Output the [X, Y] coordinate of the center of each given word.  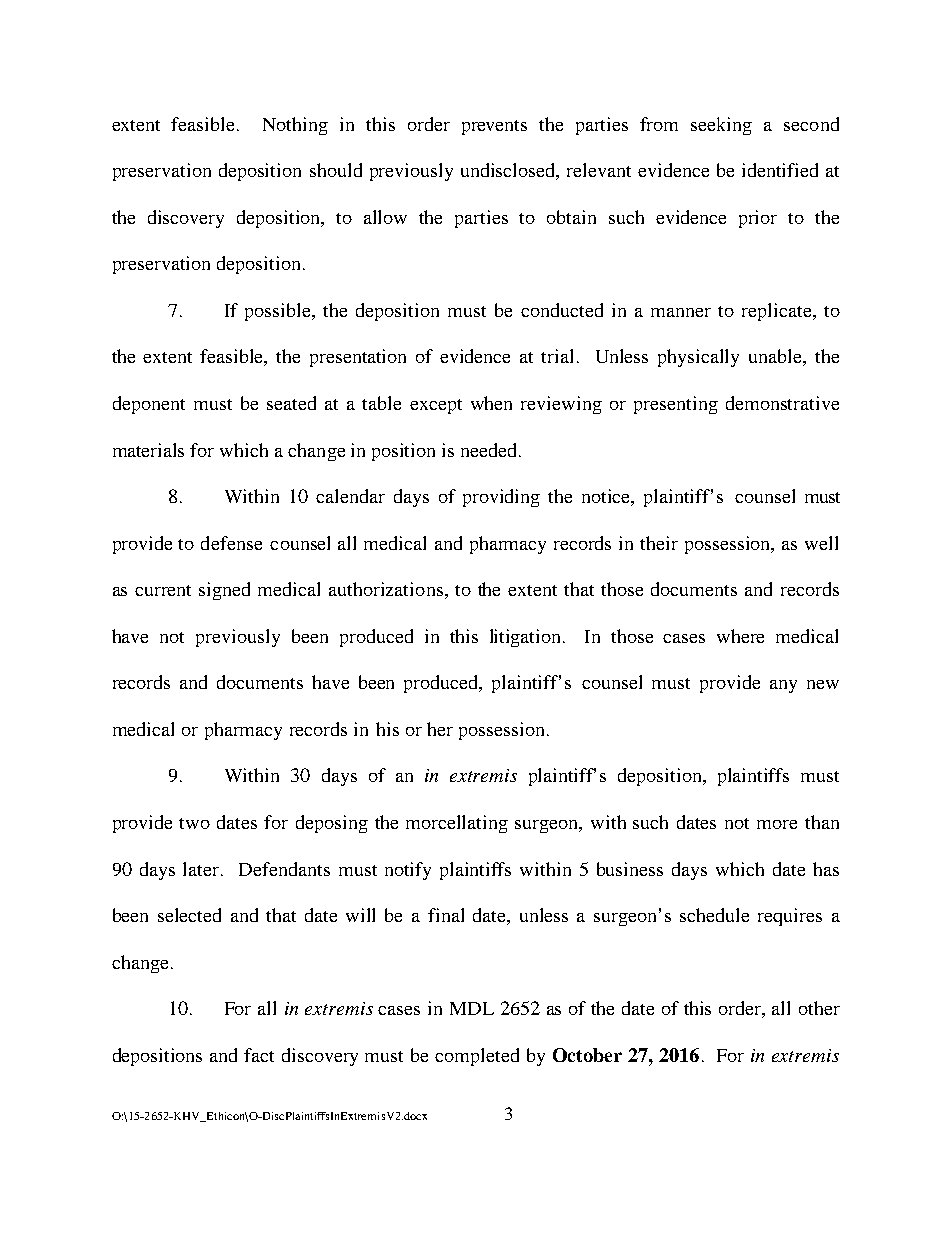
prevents [494, 127]
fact [259, 1055]
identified [780, 170]
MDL [472, 1008]
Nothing [295, 126]
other [819, 1008]
